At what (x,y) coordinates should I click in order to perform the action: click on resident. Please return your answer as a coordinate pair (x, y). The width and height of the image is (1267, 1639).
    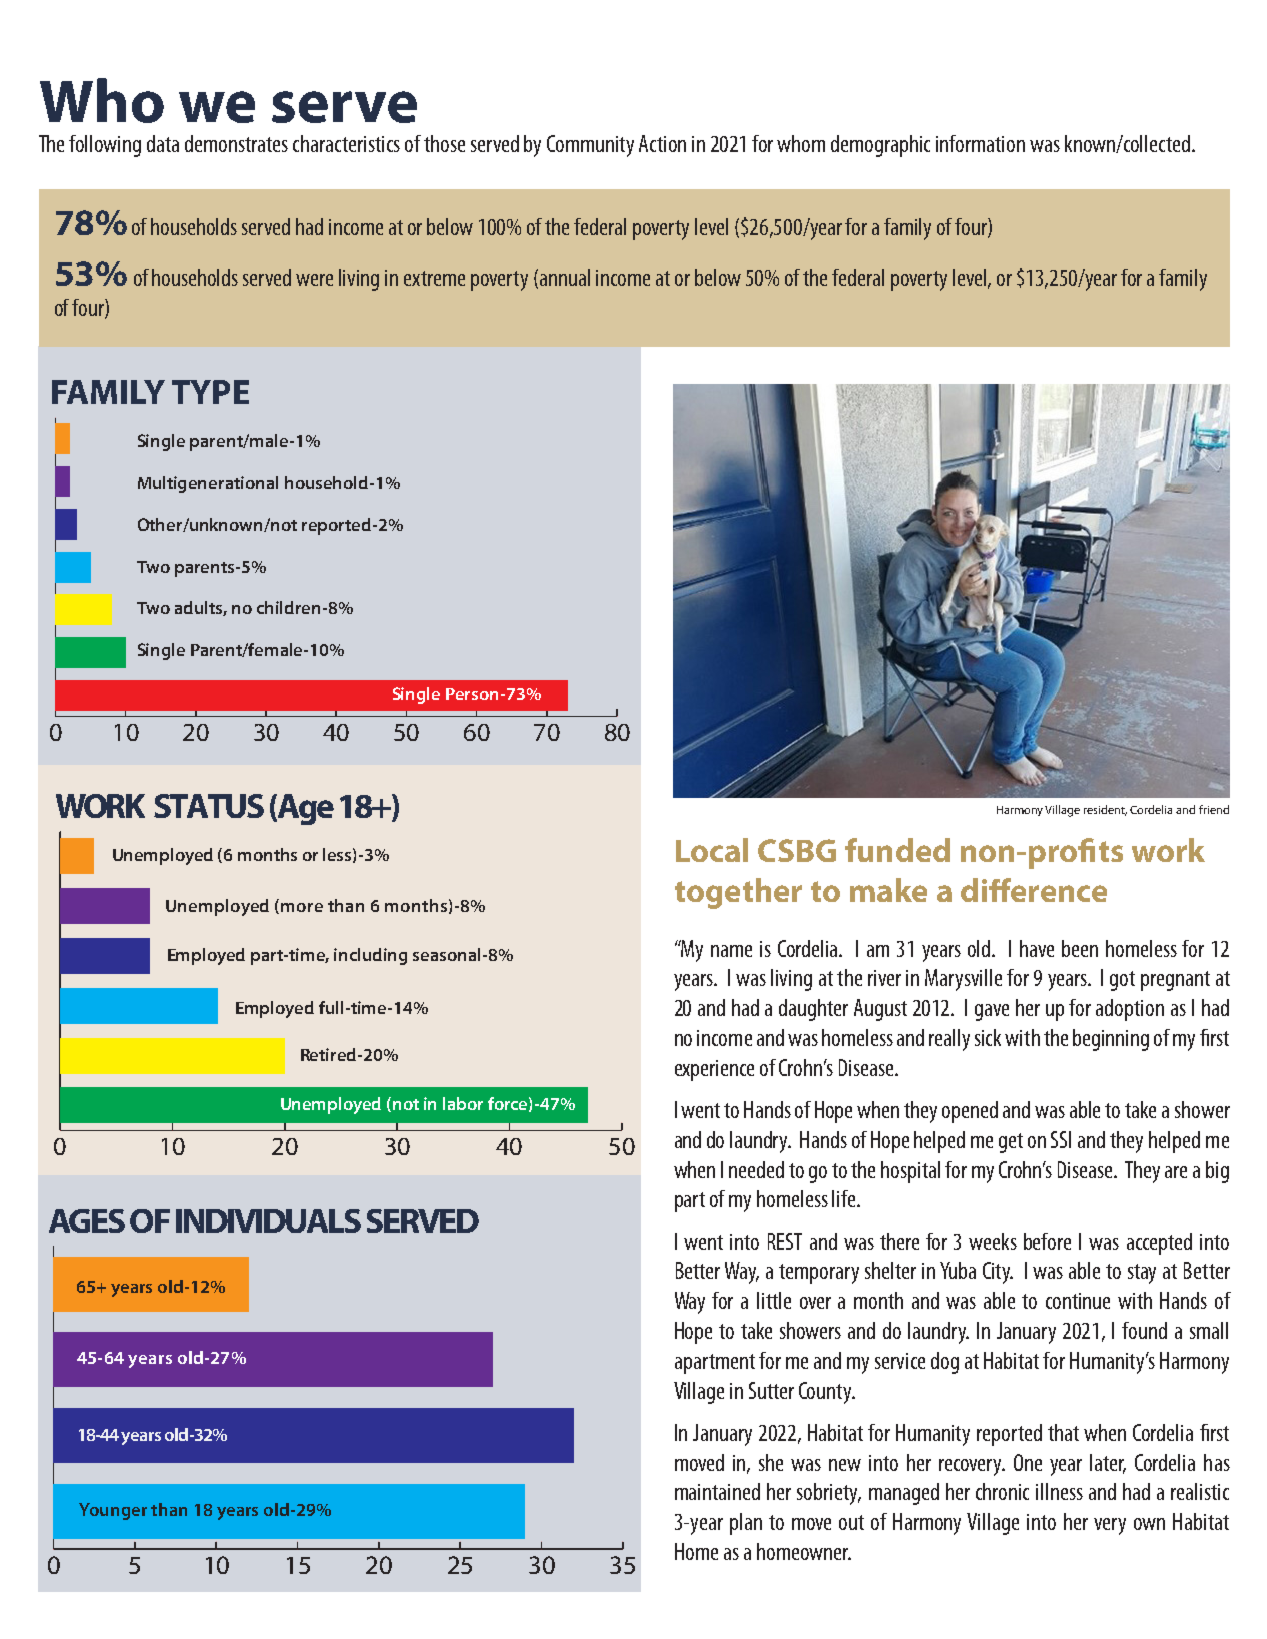
    Looking at the image, I should click on (1105, 810).
